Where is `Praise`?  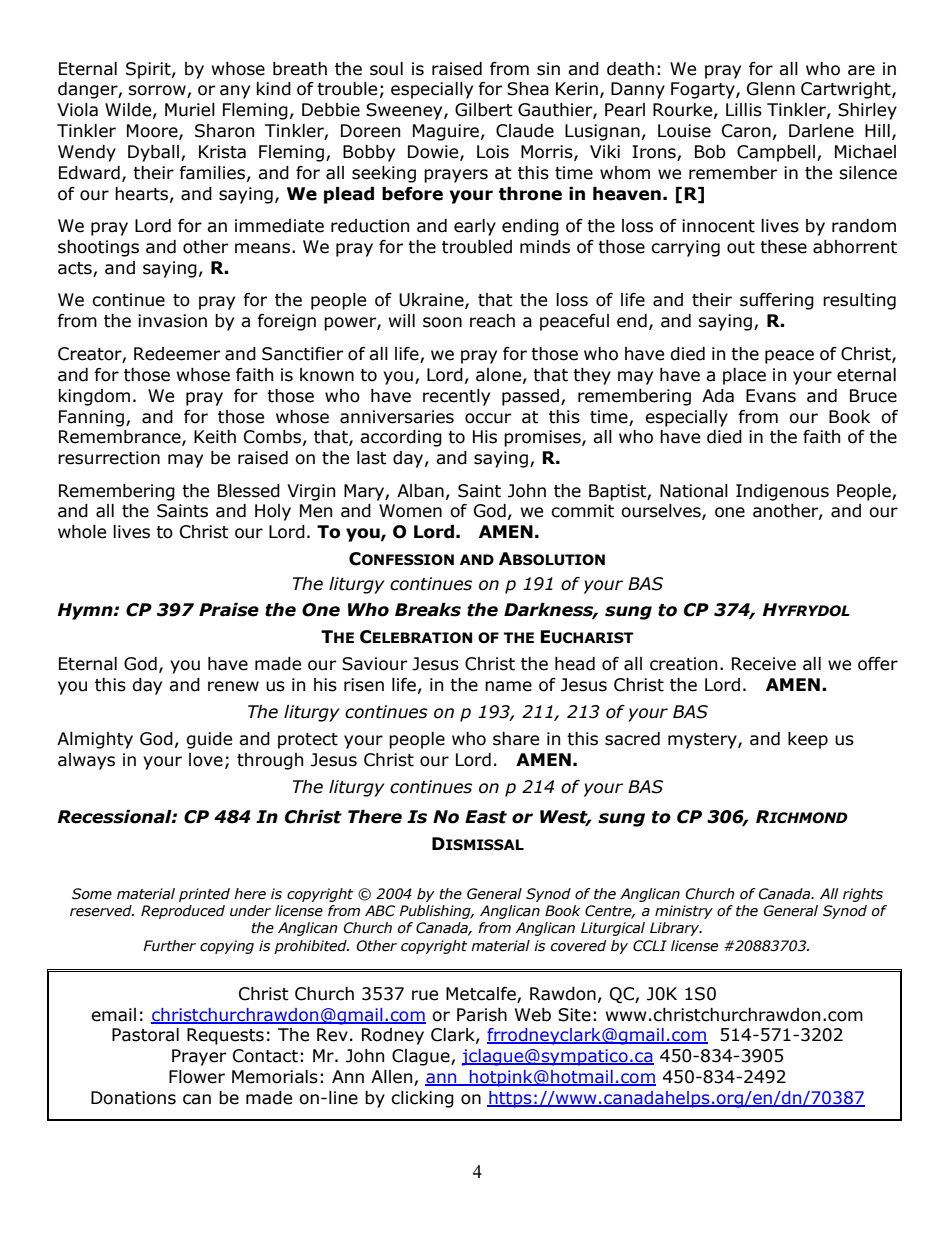 Praise is located at coordinates (229, 610).
